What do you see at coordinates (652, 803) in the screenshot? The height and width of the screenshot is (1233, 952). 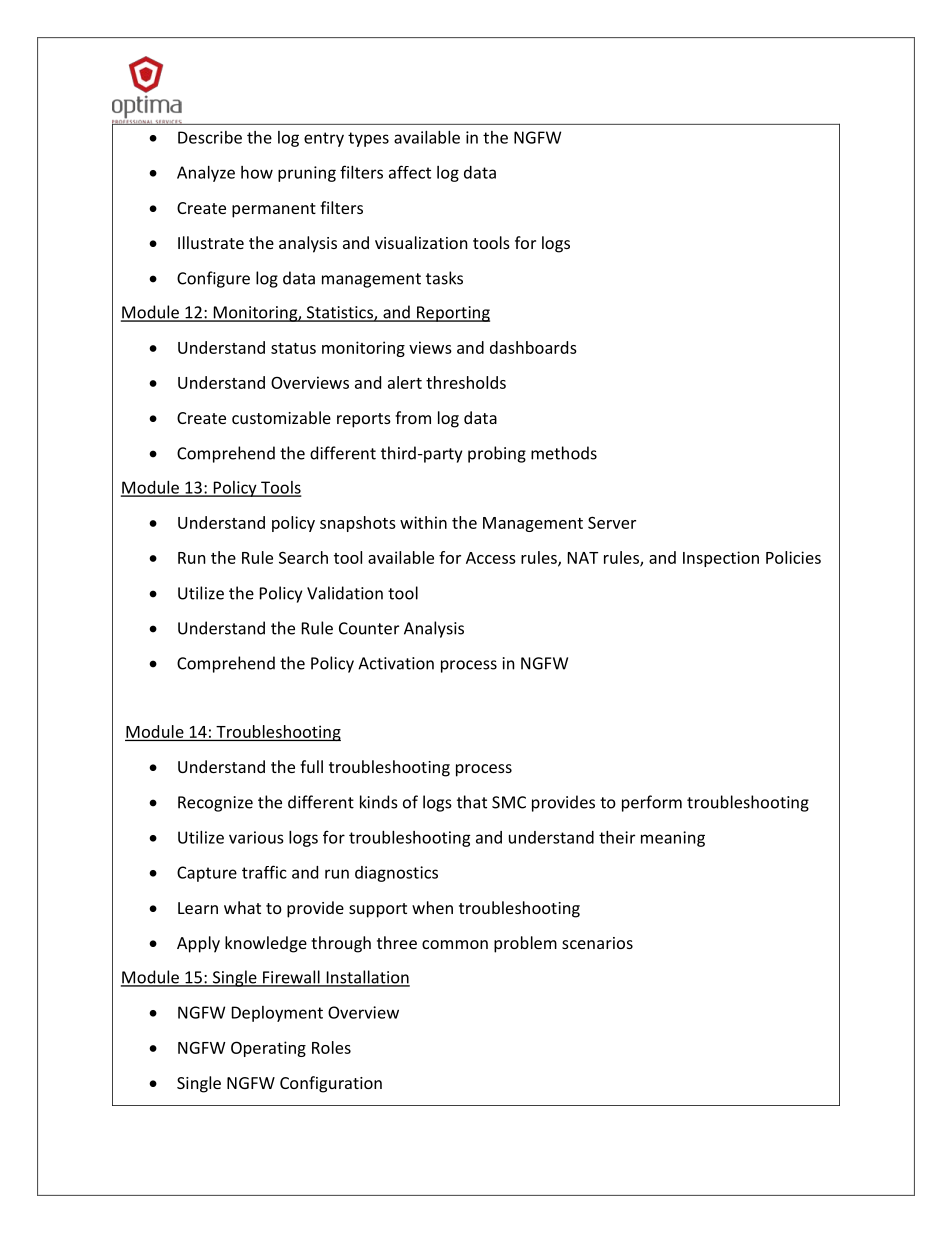 I see `perform` at bounding box center [652, 803].
